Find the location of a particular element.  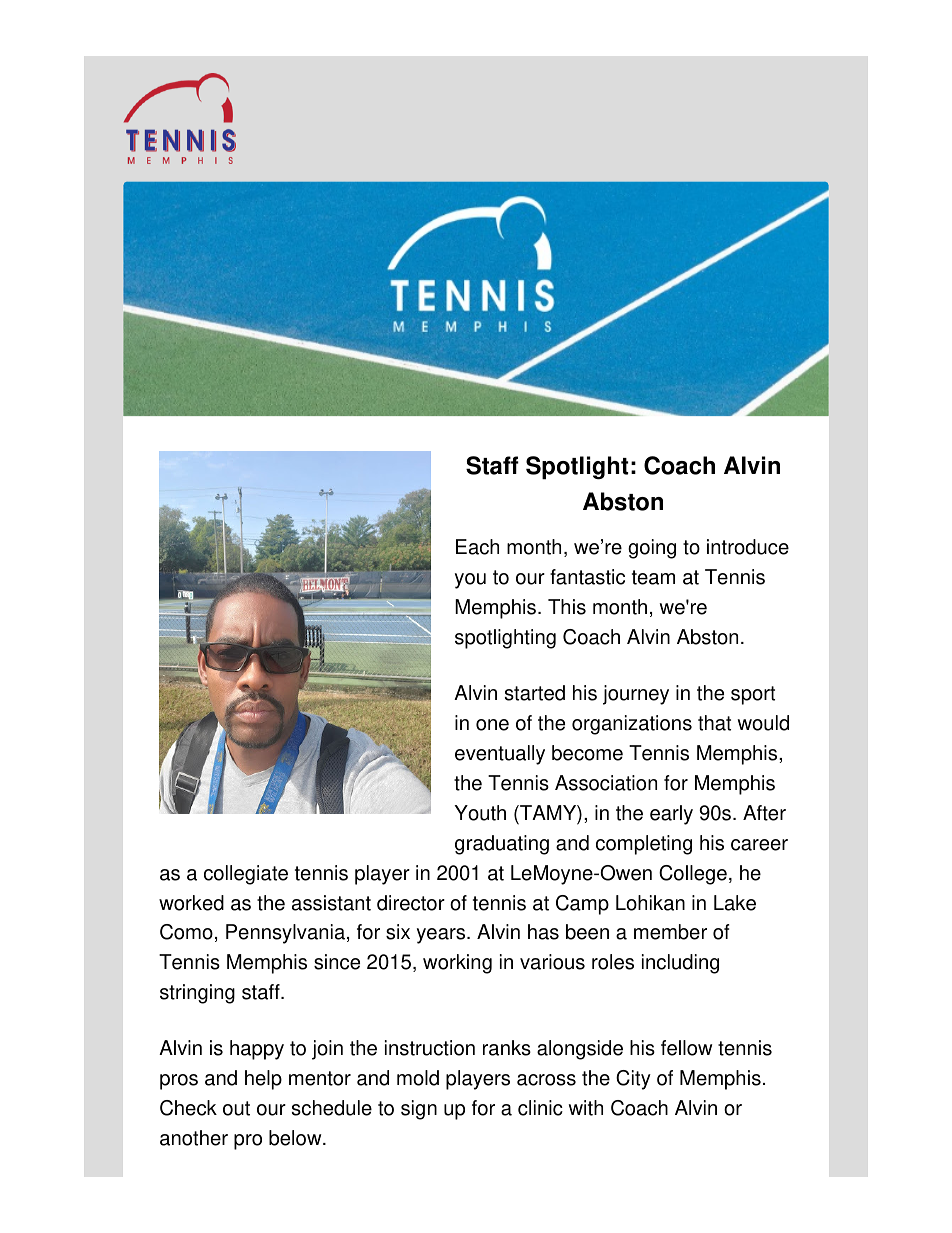

below is located at coordinates (296, 1138).
